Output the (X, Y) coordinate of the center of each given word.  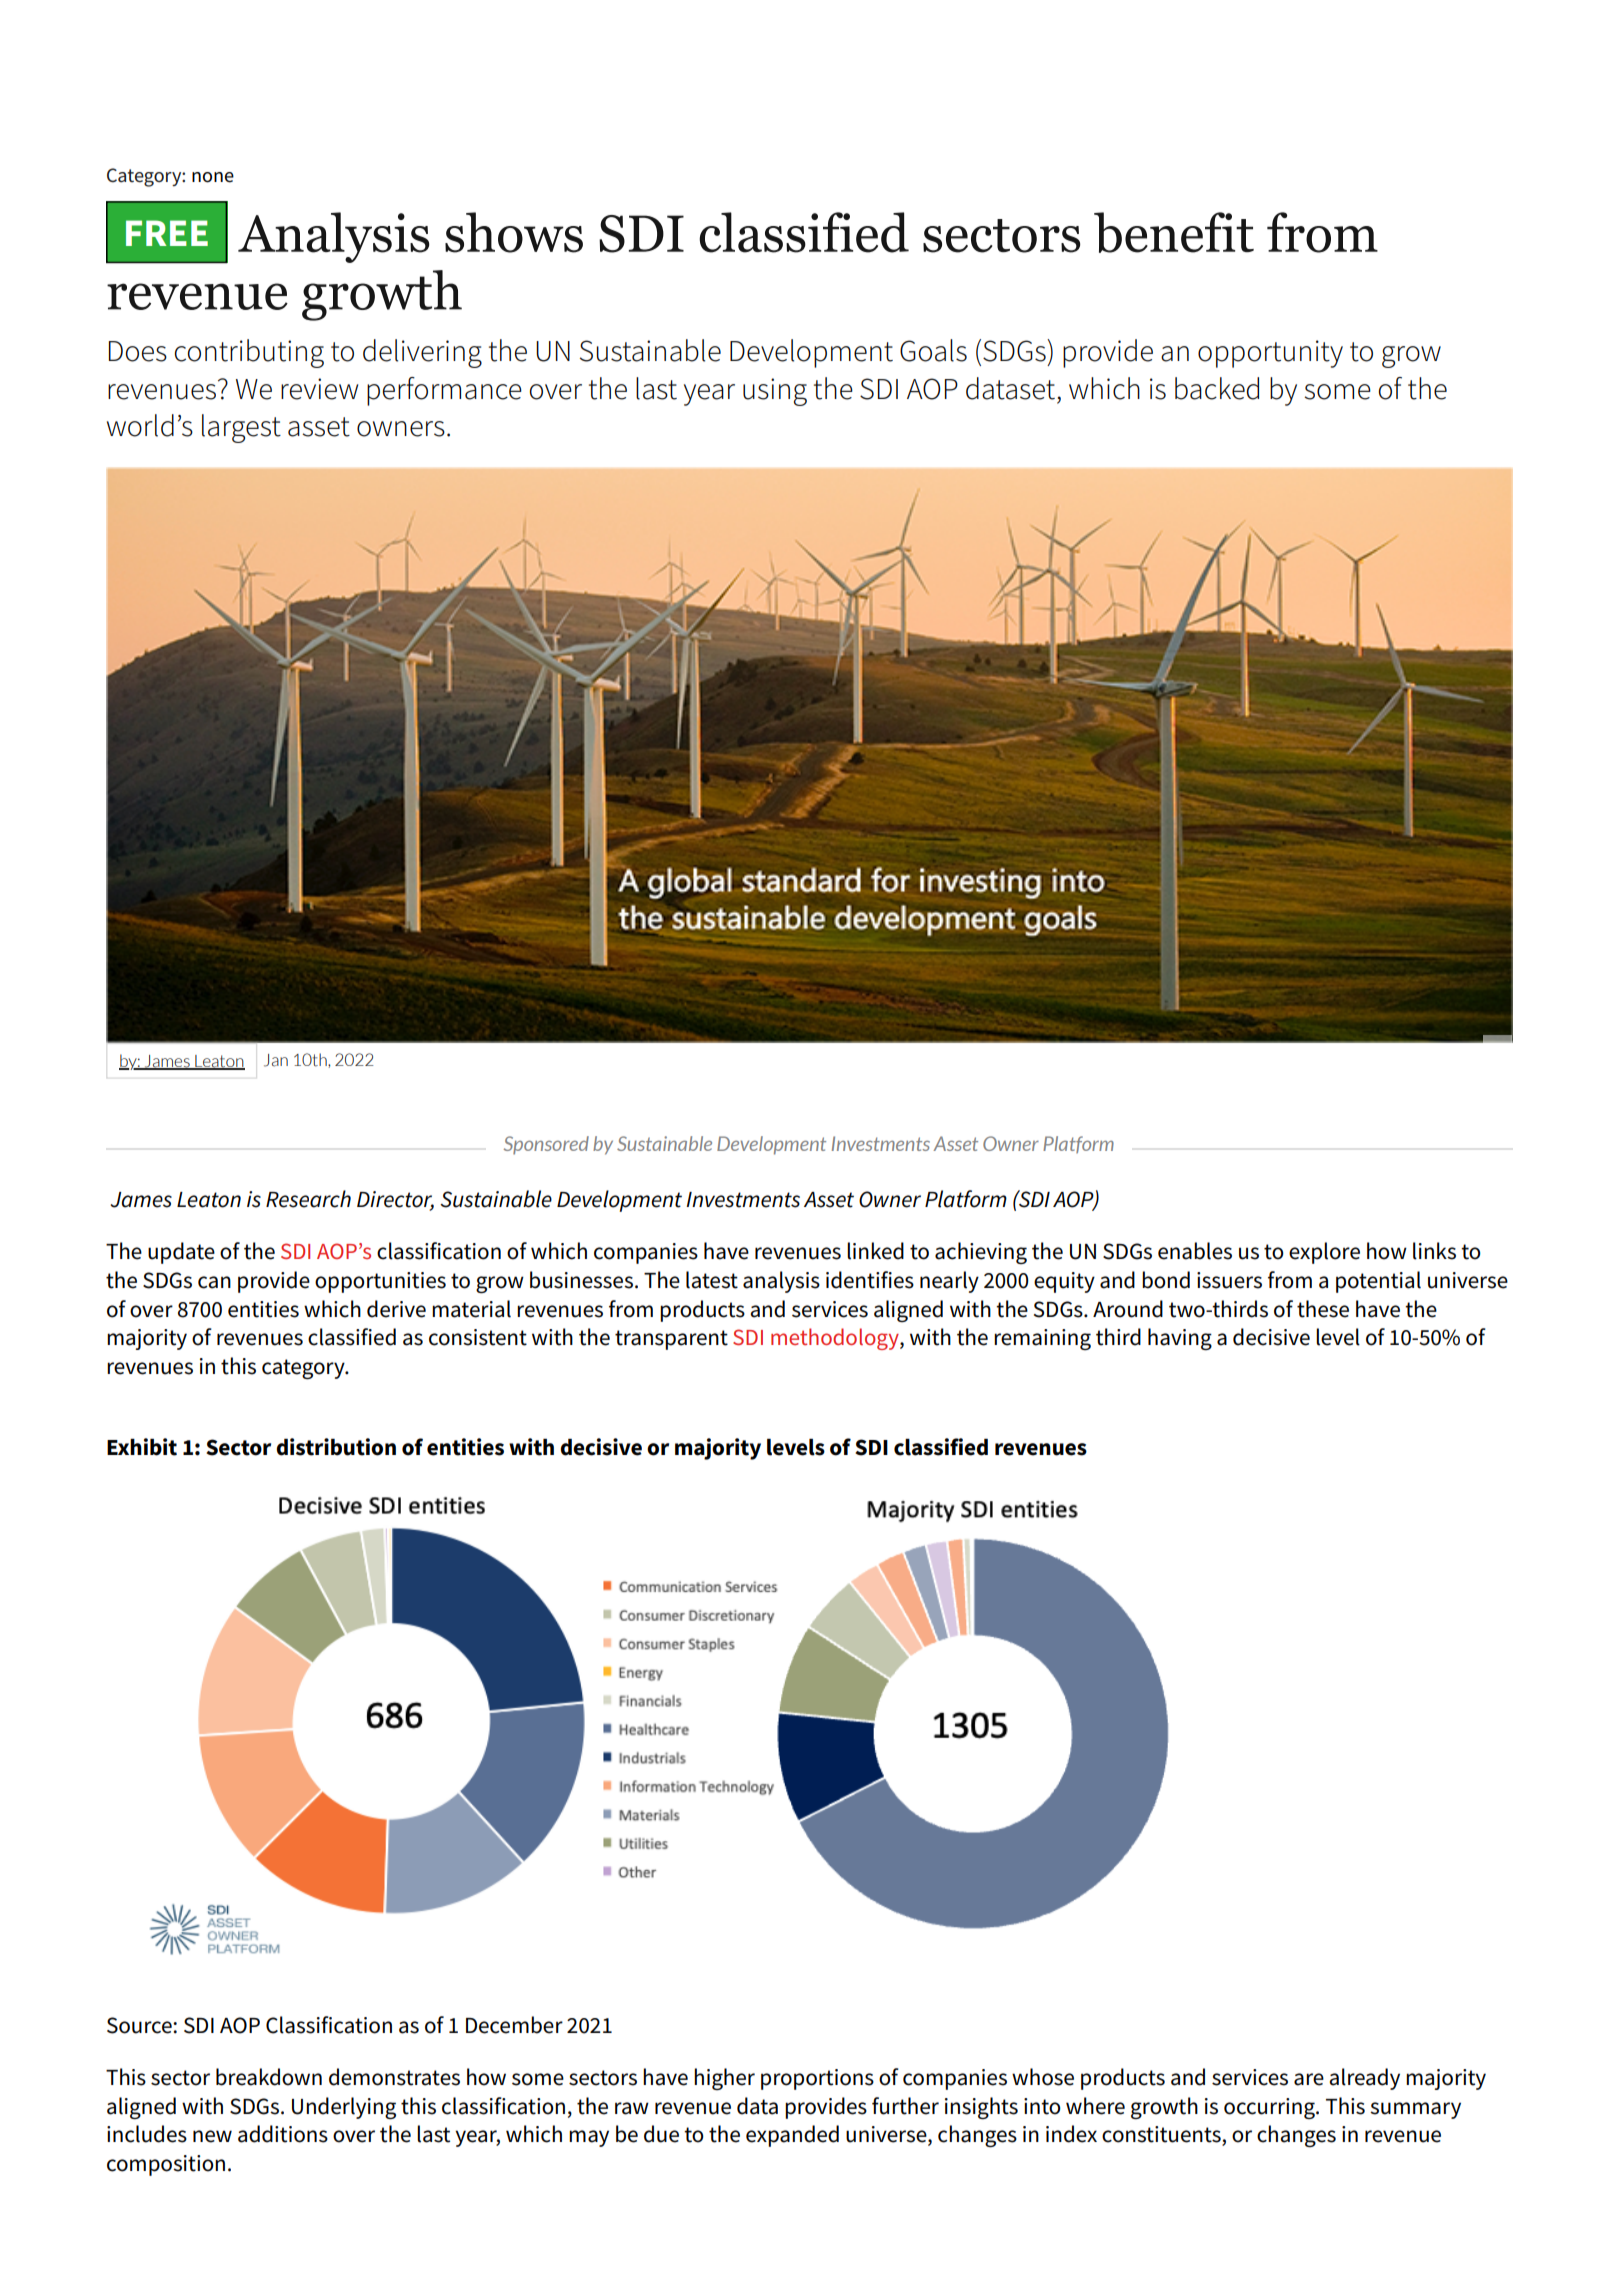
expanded (792, 2136)
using (775, 392)
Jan (276, 1060)
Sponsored (546, 1145)
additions (283, 2134)
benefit (1174, 232)
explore (1324, 1253)
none (213, 177)
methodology (836, 1339)
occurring (1270, 2108)
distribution (336, 1447)
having (1180, 1339)
